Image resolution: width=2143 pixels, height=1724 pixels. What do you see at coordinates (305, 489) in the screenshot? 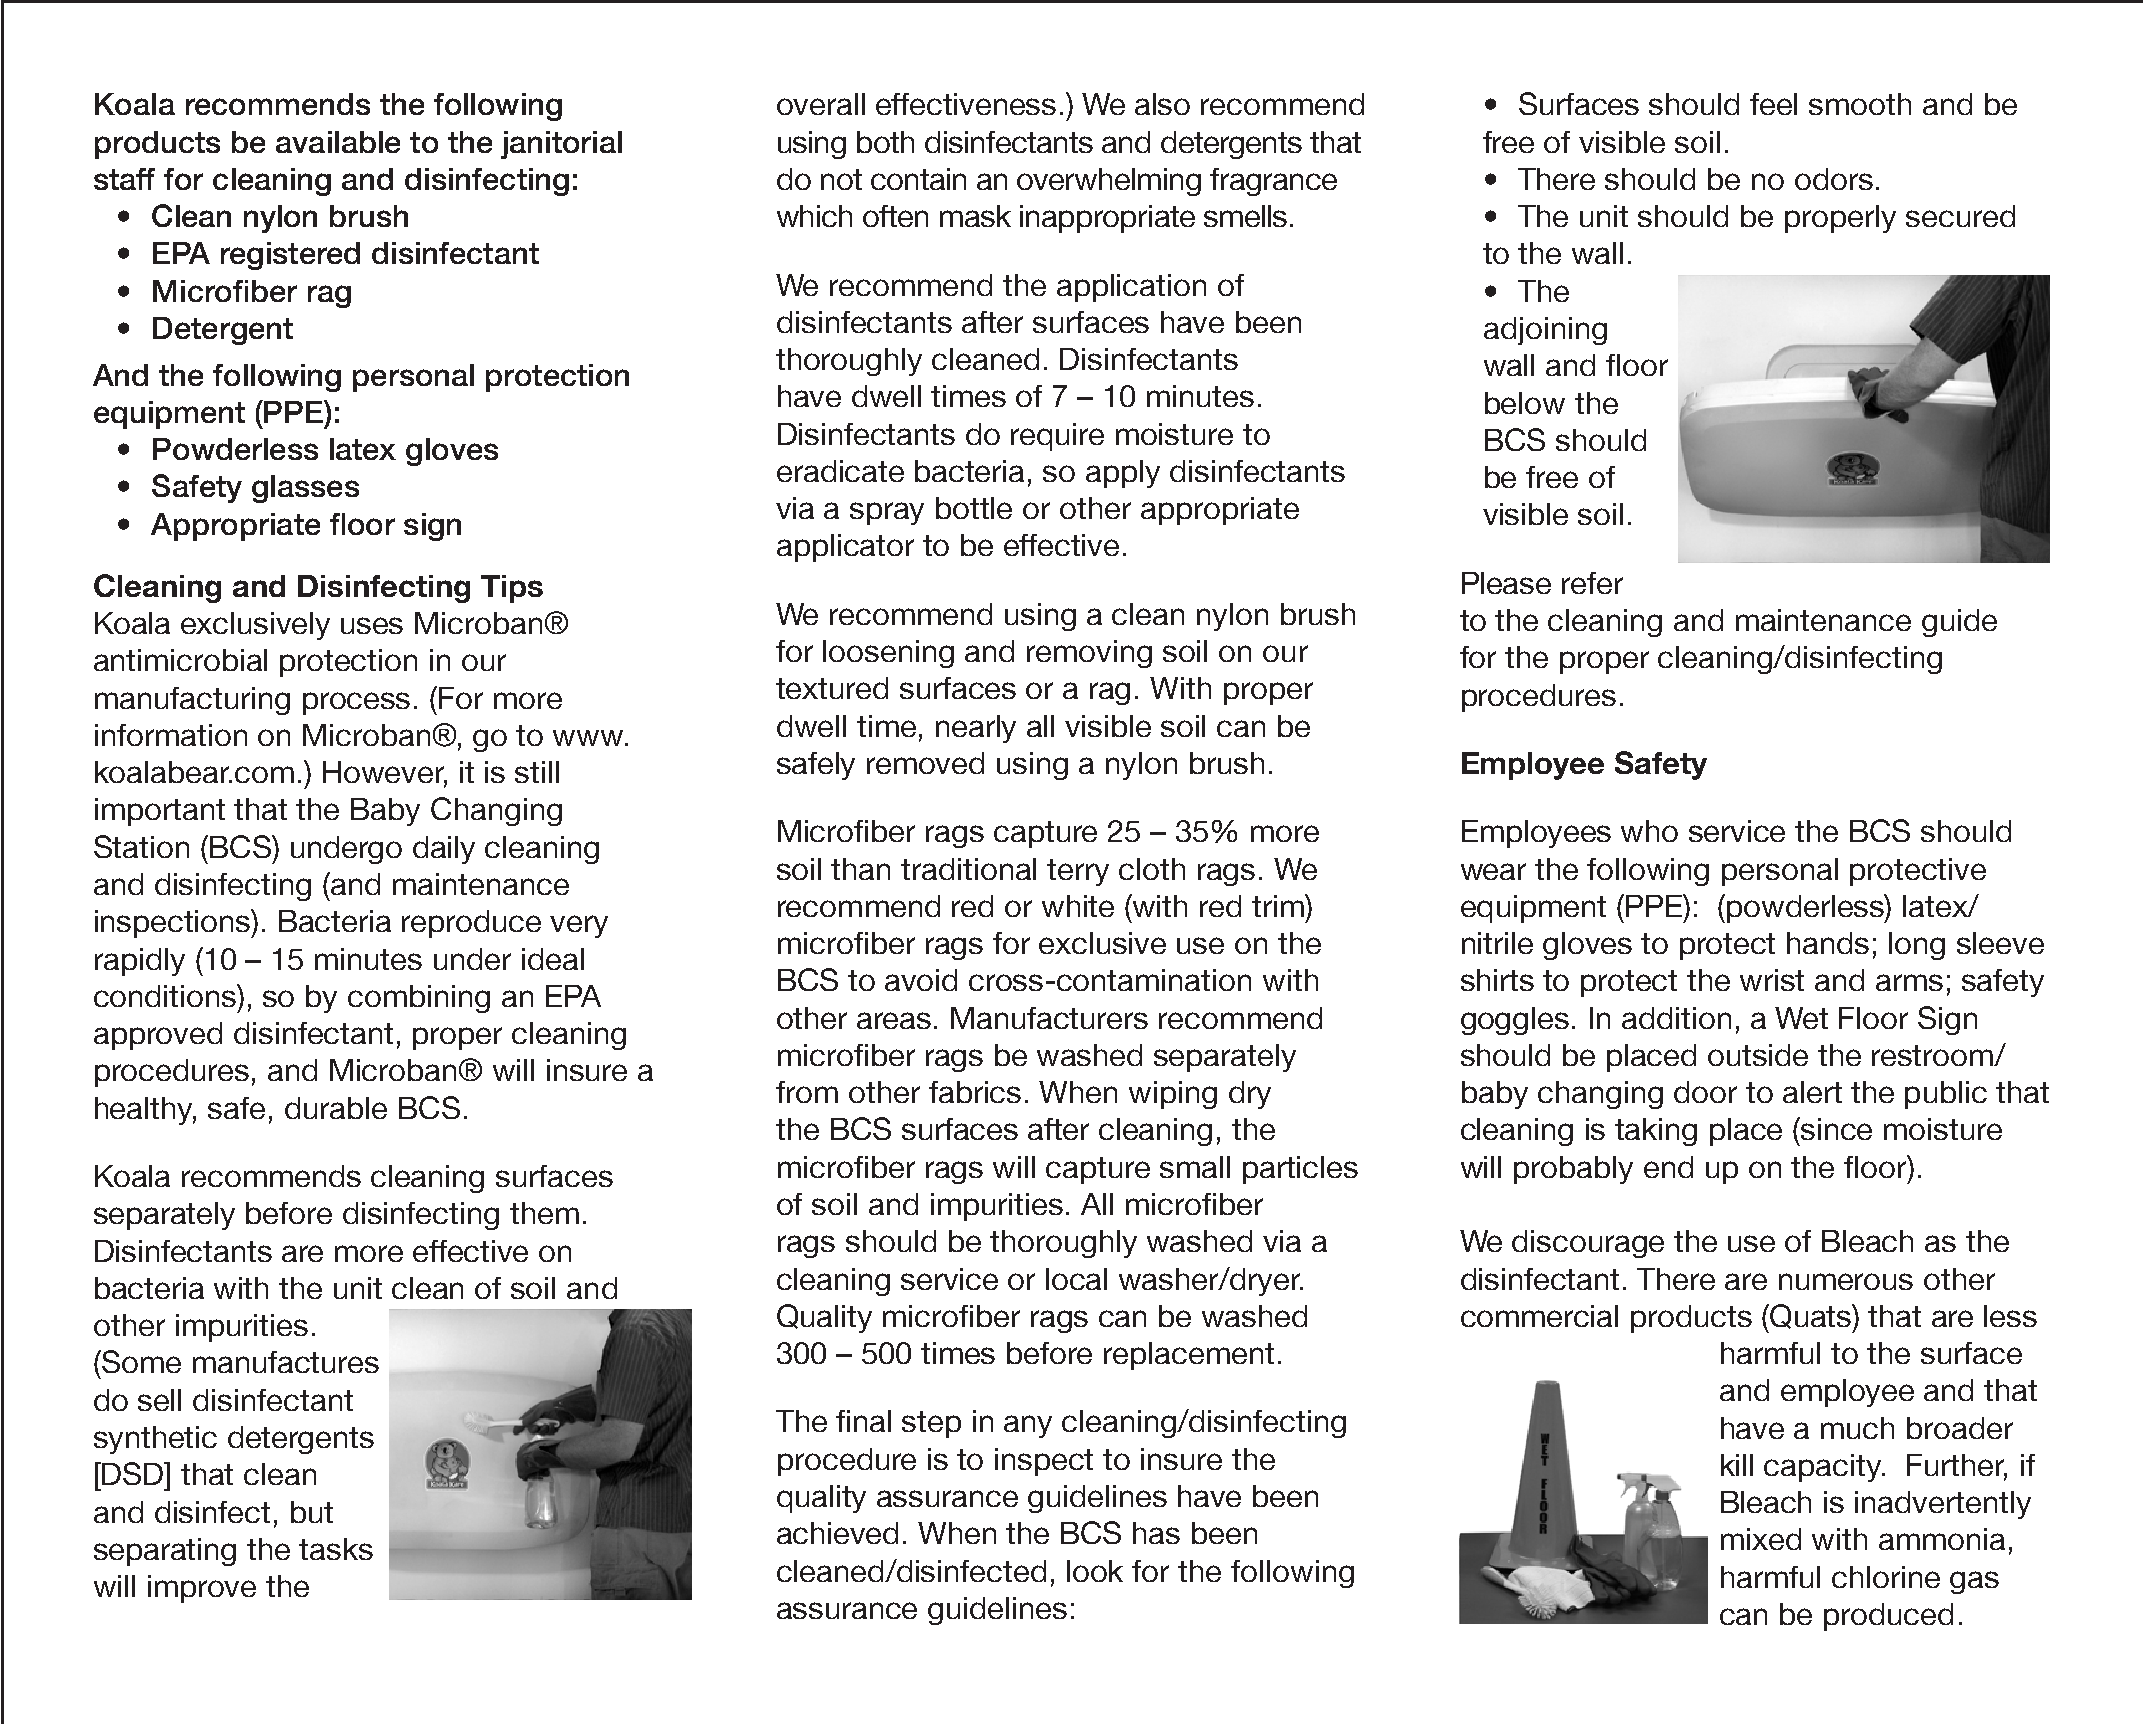
I see `glasses` at bounding box center [305, 489].
